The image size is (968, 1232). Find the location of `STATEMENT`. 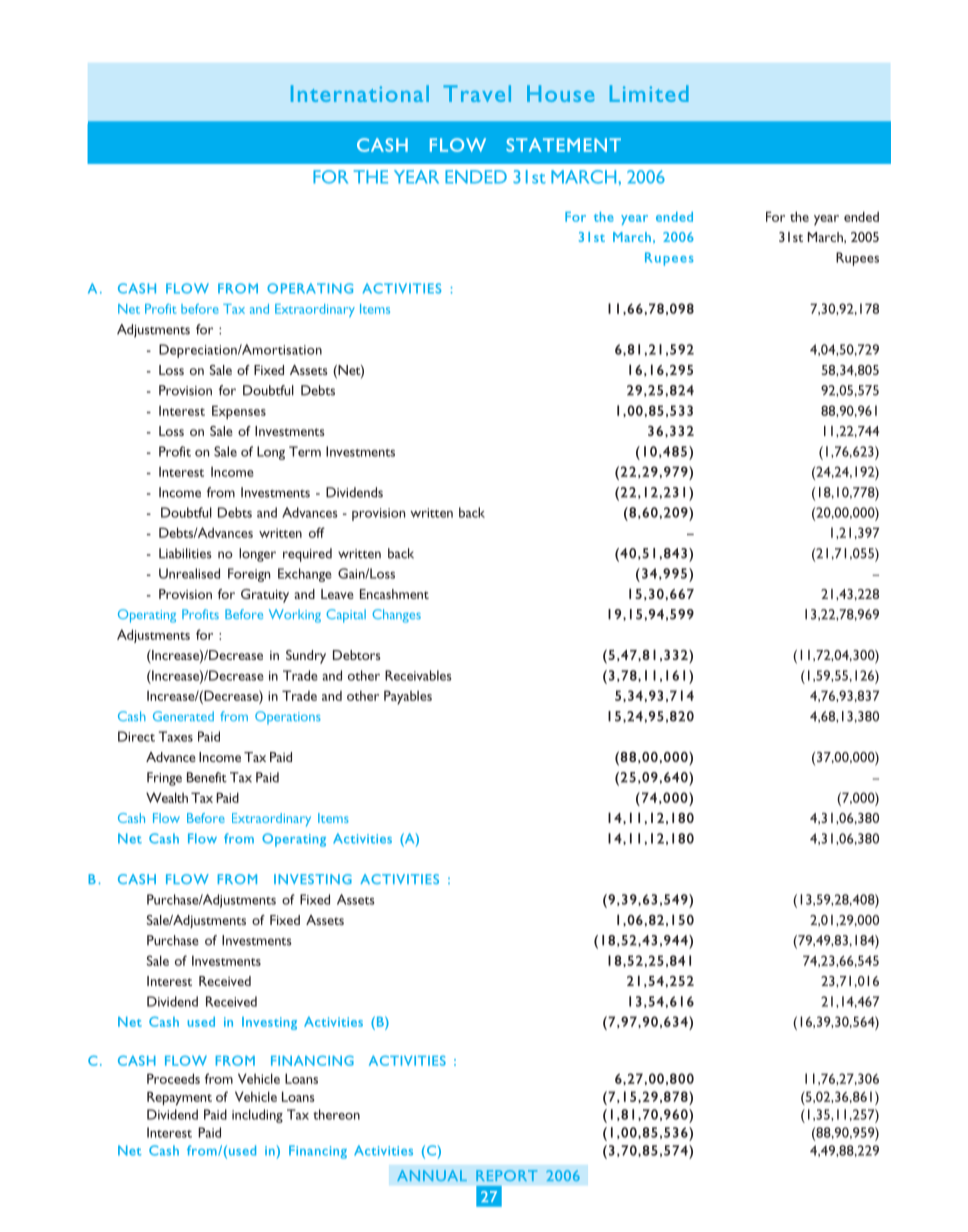

STATEMENT is located at coordinates (563, 145).
